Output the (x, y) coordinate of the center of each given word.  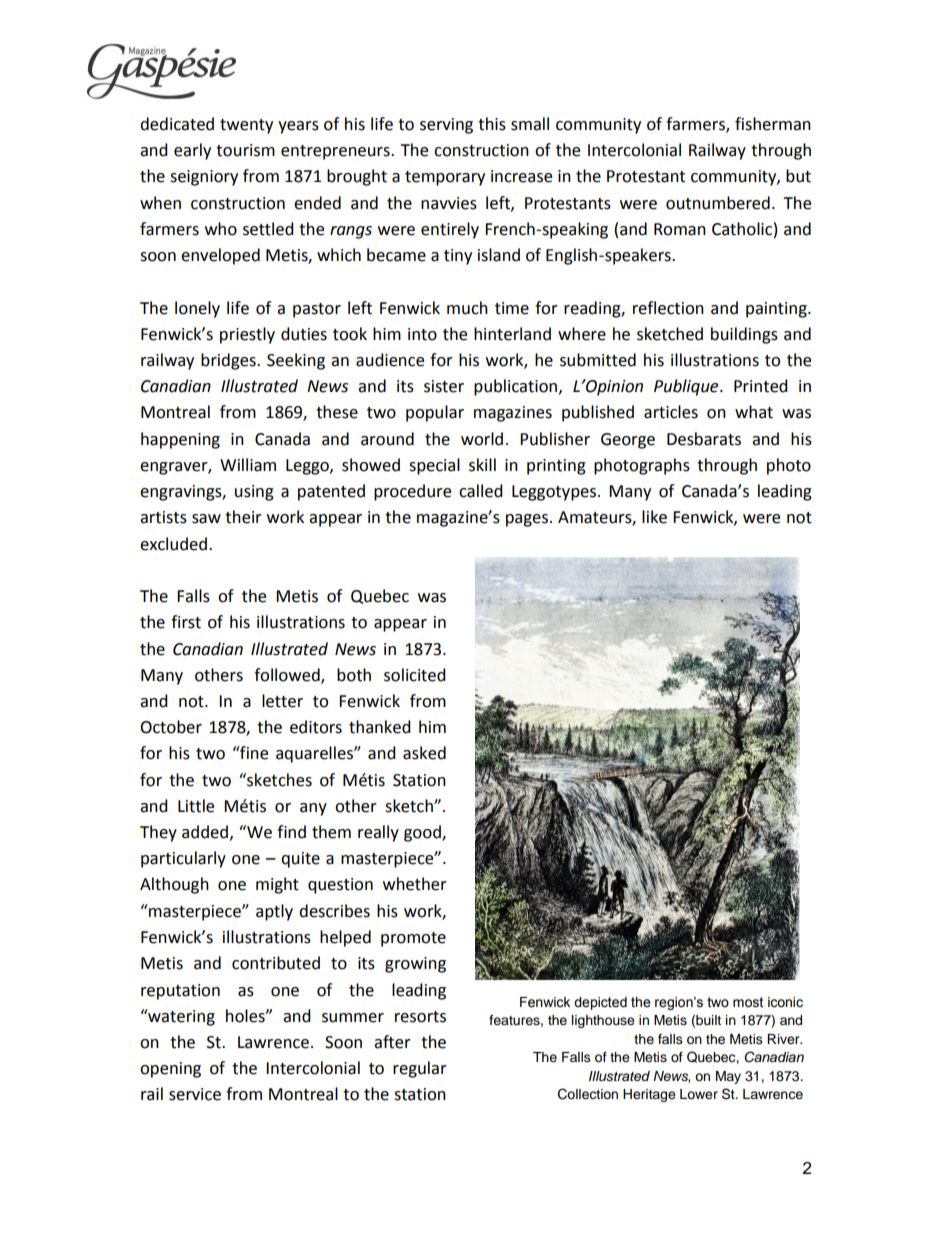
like (654, 517)
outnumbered (718, 203)
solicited (415, 675)
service (195, 1094)
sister (444, 386)
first (186, 622)
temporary (445, 178)
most (748, 1002)
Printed (761, 386)
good (423, 833)
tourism (245, 150)
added (205, 832)
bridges (229, 361)
